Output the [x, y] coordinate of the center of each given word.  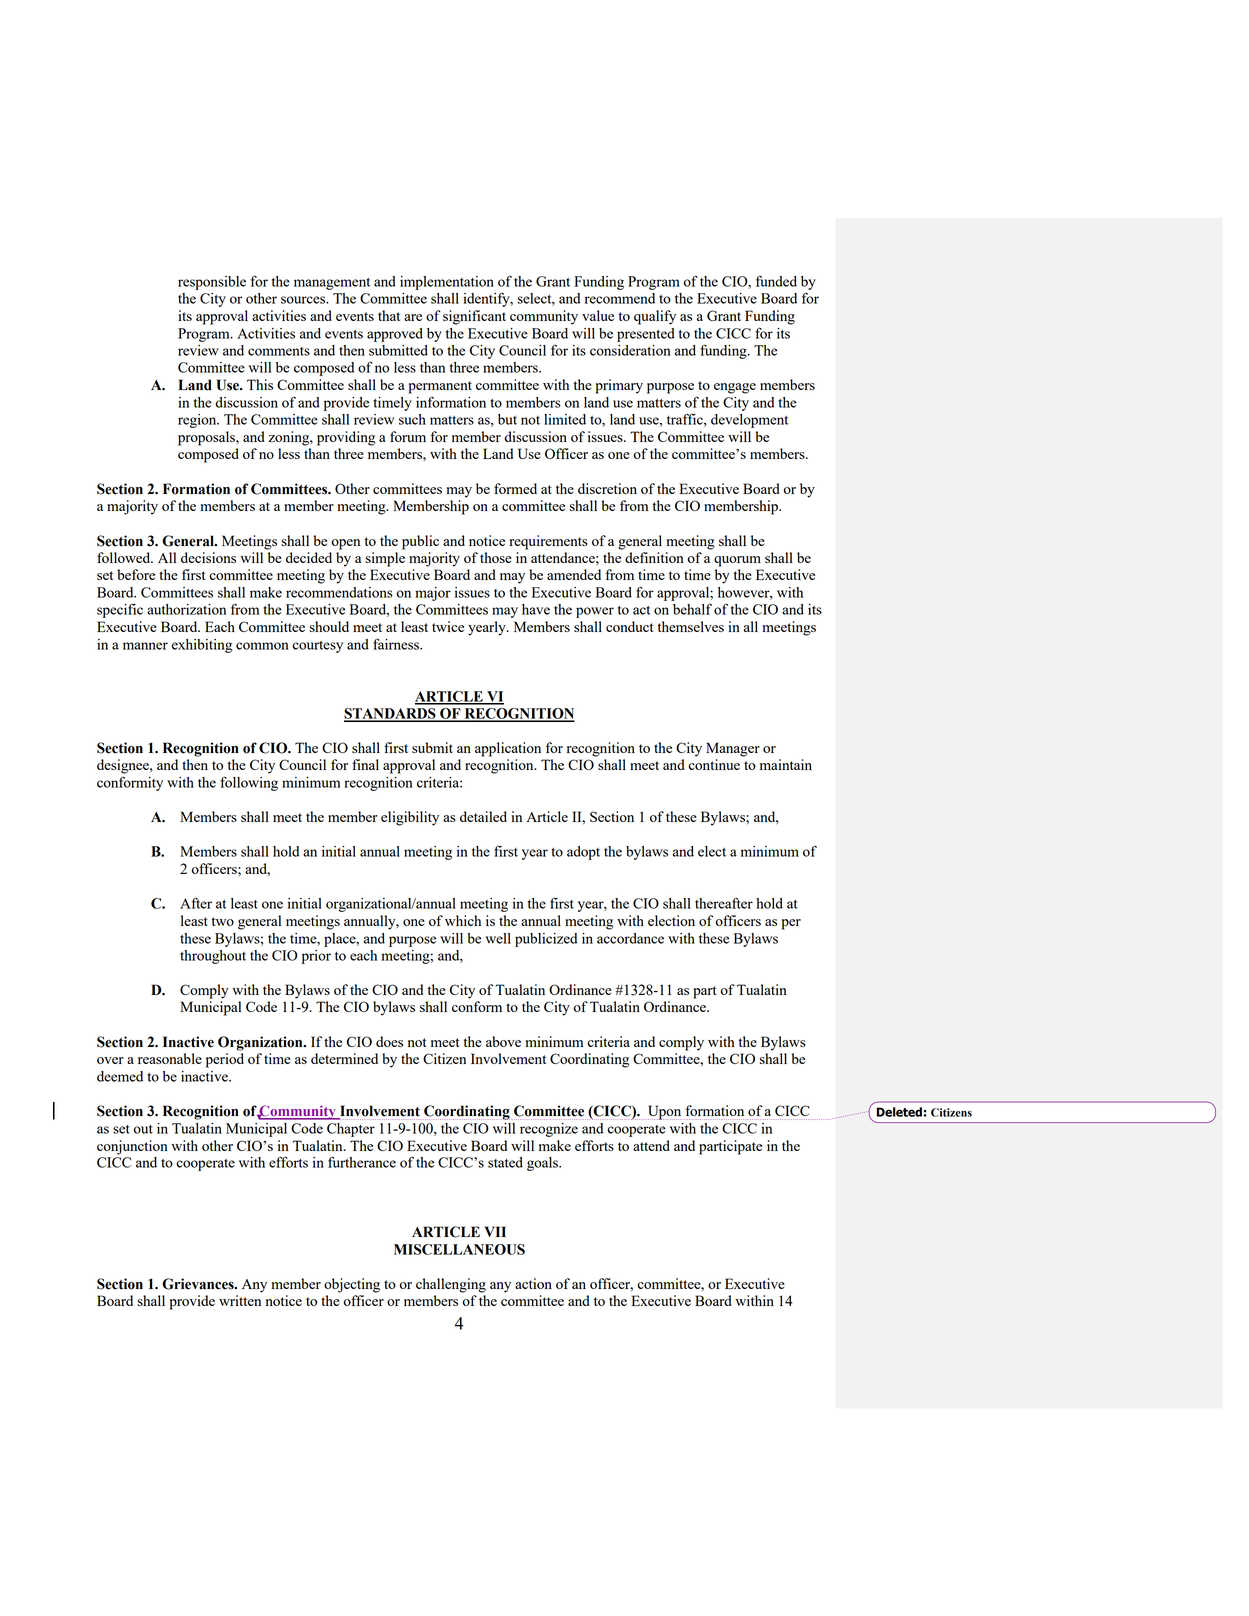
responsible [212, 283]
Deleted [899, 1112]
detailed [483, 816]
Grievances [199, 1284]
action [533, 1283]
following [249, 783]
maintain [786, 764]
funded [776, 281]
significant [474, 317]
